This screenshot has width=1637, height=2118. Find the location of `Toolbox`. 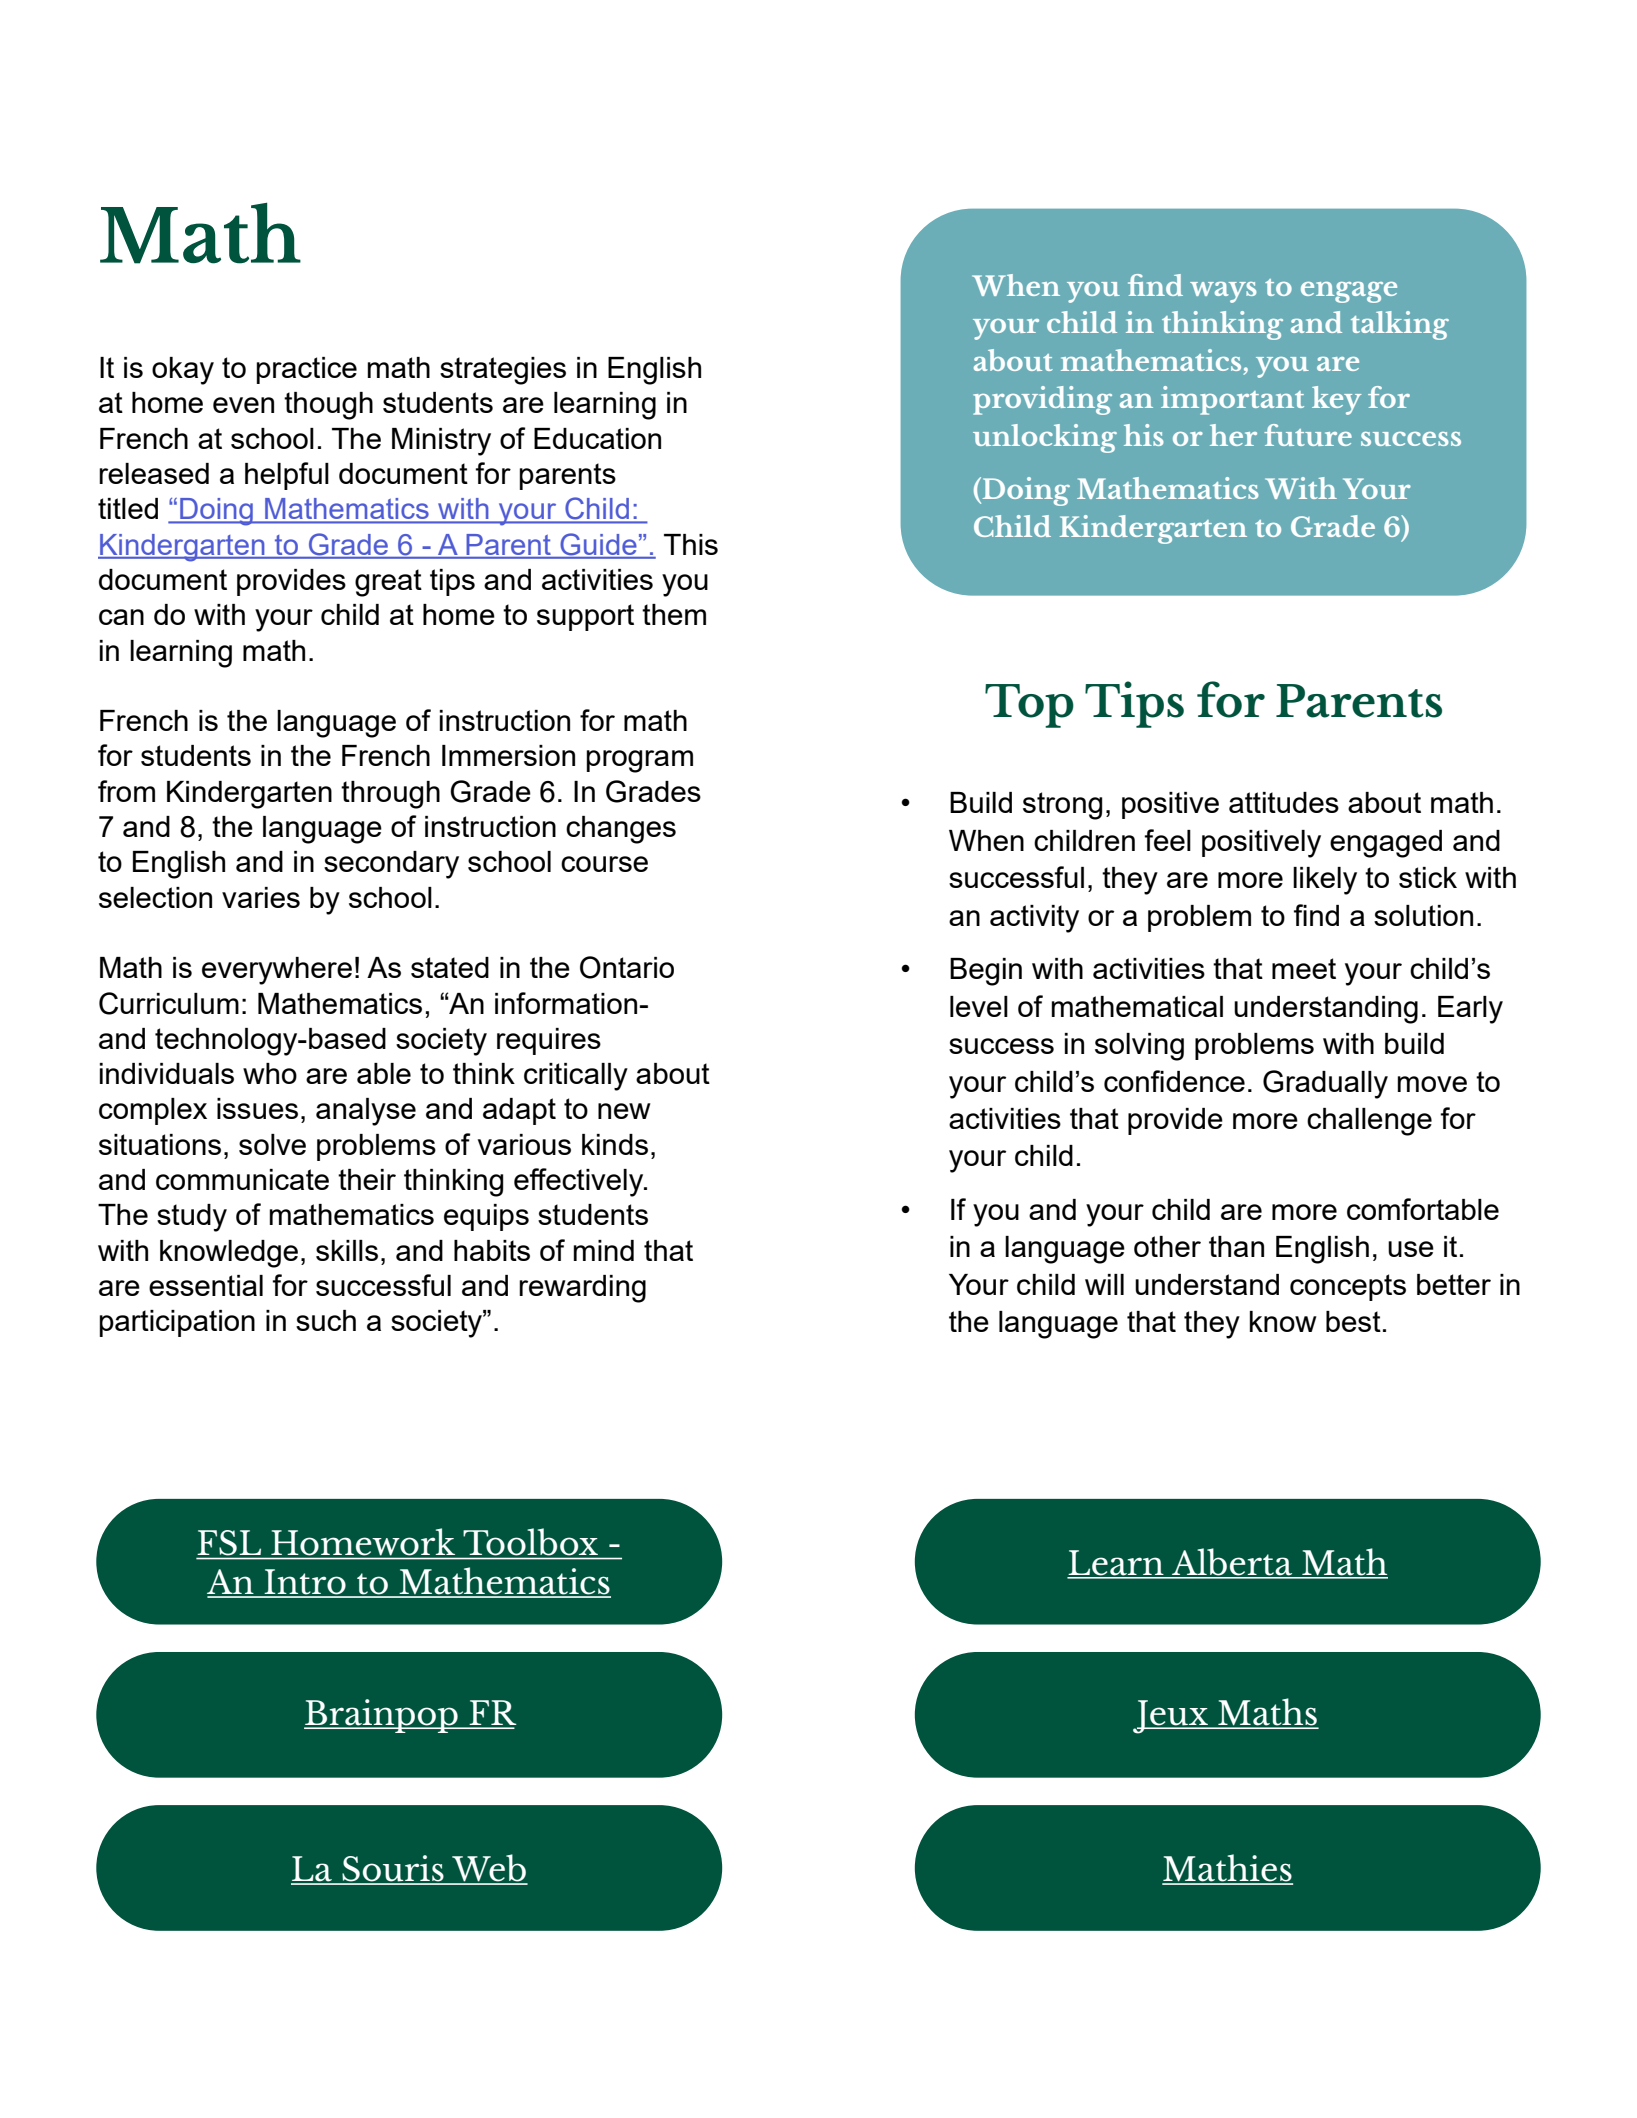

Toolbox is located at coordinates (531, 1541).
